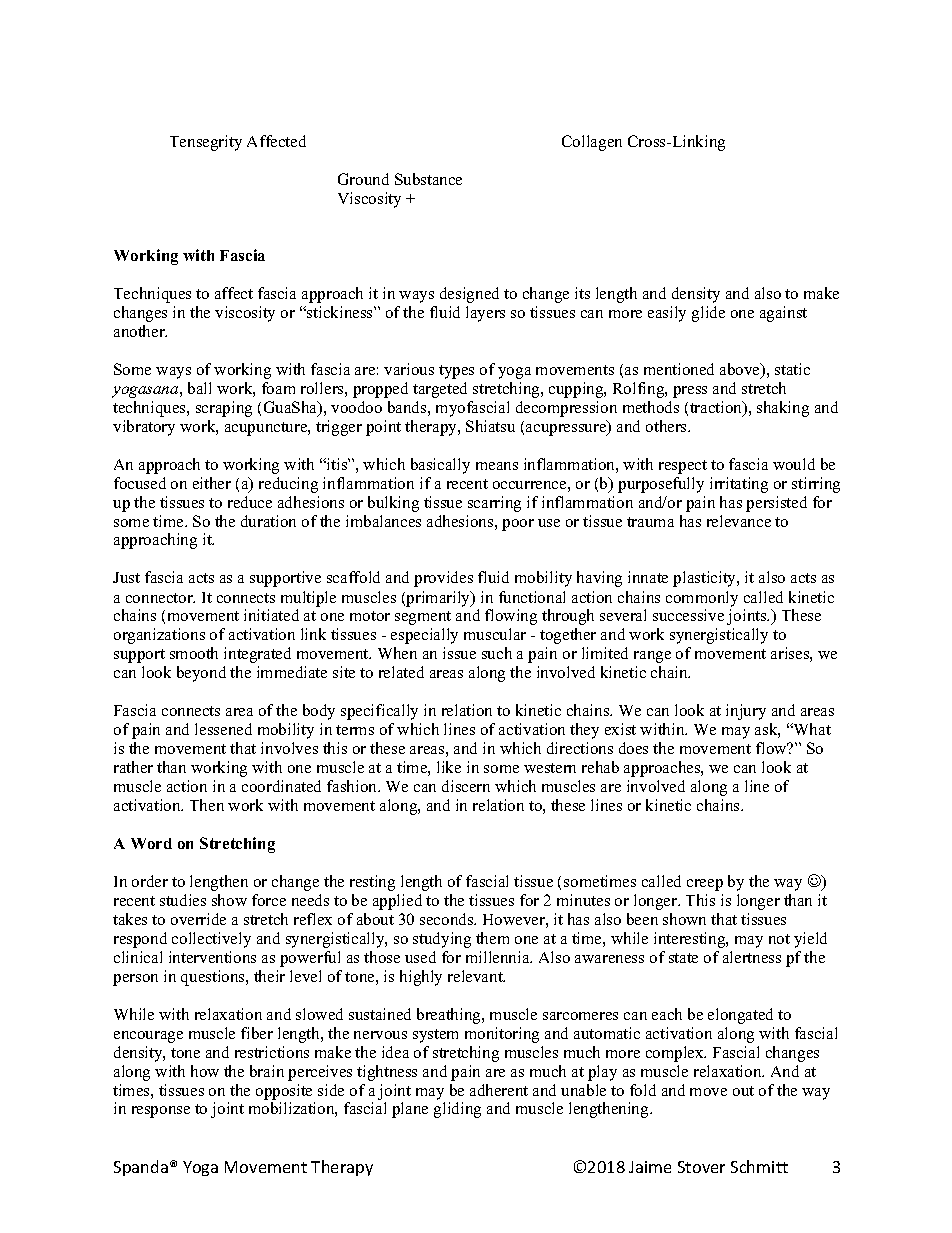  What do you see at coordinates (490, 426) in the screenshot?
I see `Shiatsu` at bounding box center [490, 426].
